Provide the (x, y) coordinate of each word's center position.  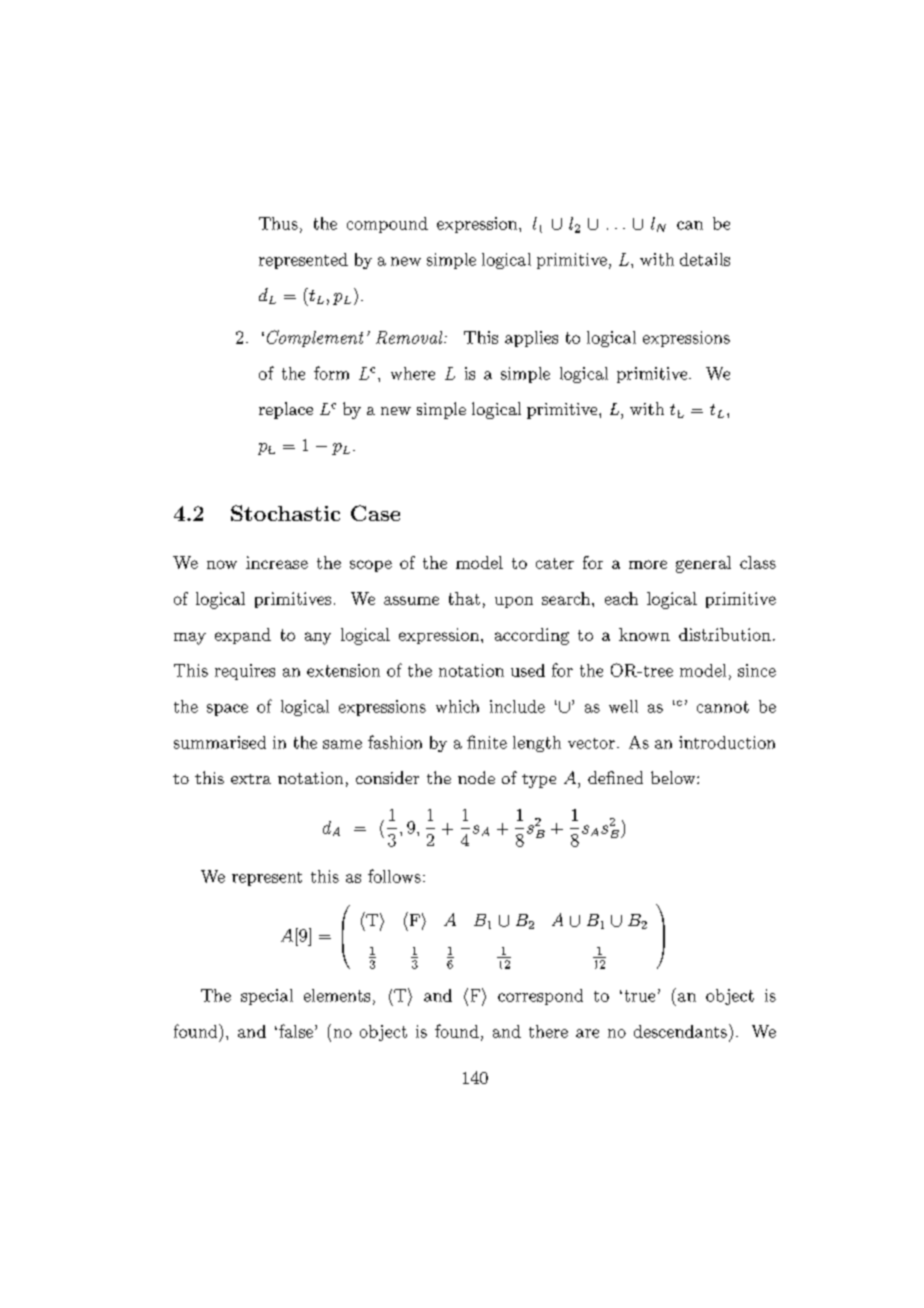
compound (387, 225)
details (705, 259)
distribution (725, 634)
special (267, 997)
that (464, 598)
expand (243, 636)
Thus (278, 223)
